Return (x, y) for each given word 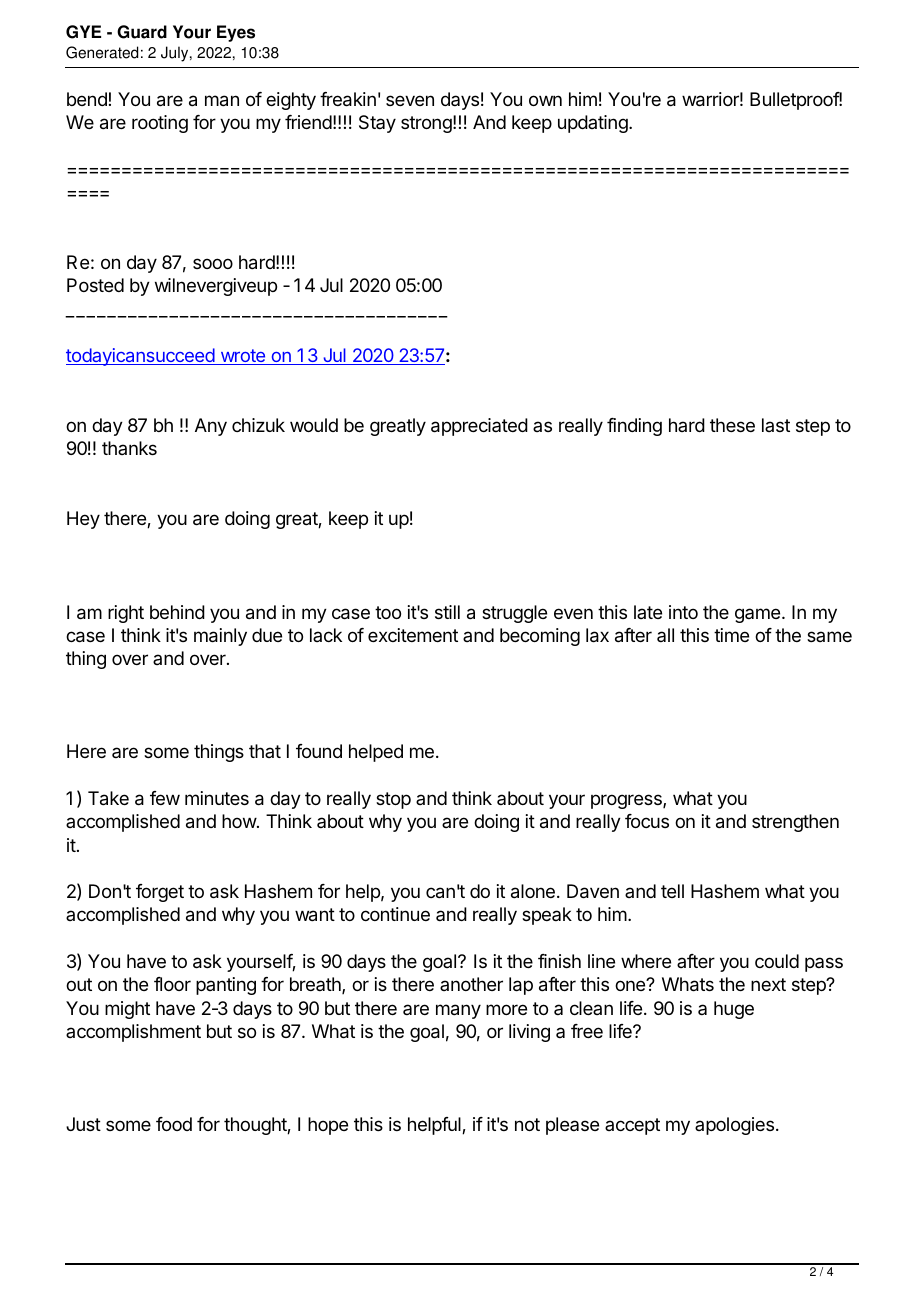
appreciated (479, 427)
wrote (243, 357)
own (545, 100)
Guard (142, 32)
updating (594, 124)
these (732, 425)
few (165, 798)
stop (393, 800)
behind (177, 612)
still (447, 612)
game (759, 615)
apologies (734, 1126)
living (529, 1033)
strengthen (795, 823)
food (174, 1124)
